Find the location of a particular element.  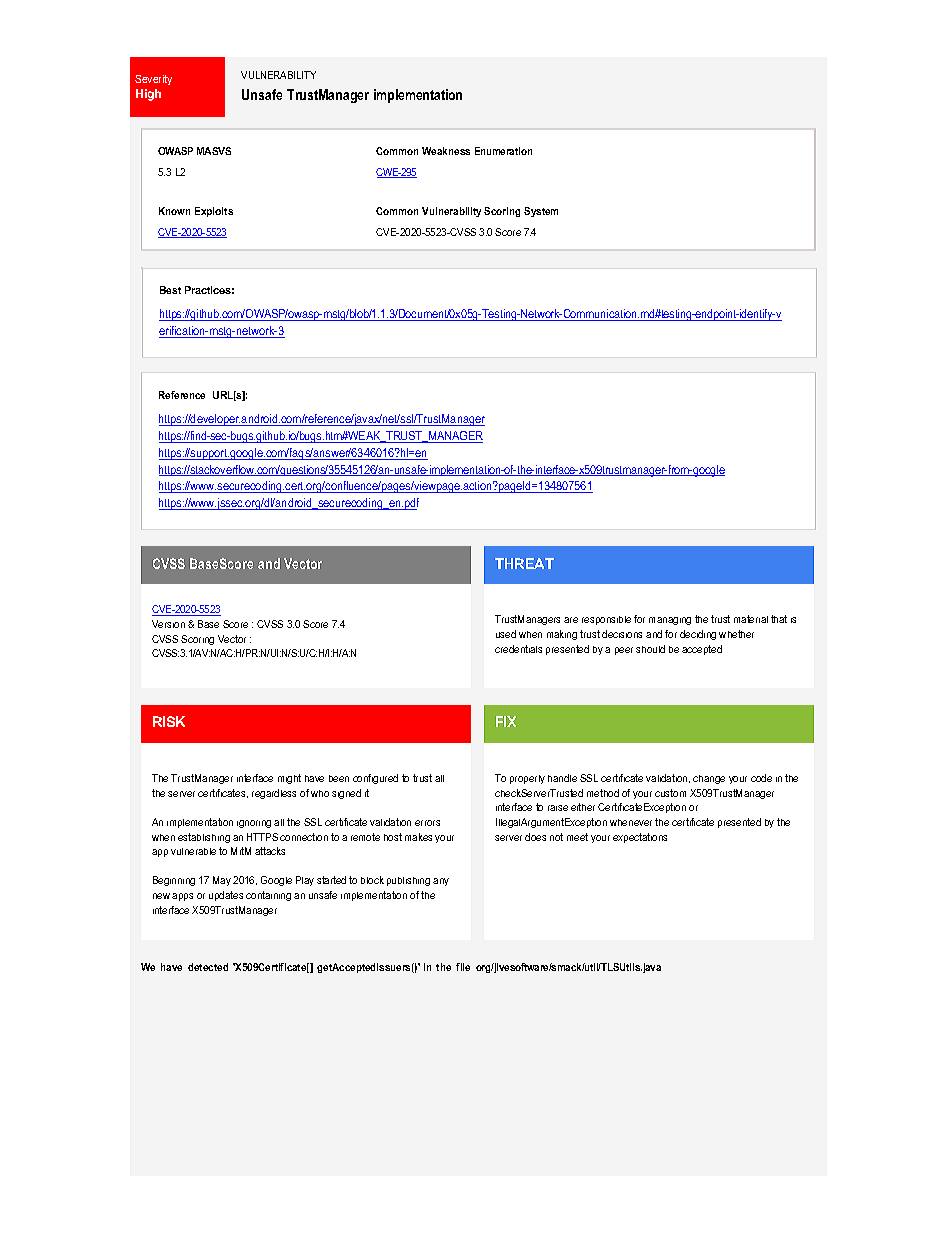

Best is located at coordinates (170, 290).
